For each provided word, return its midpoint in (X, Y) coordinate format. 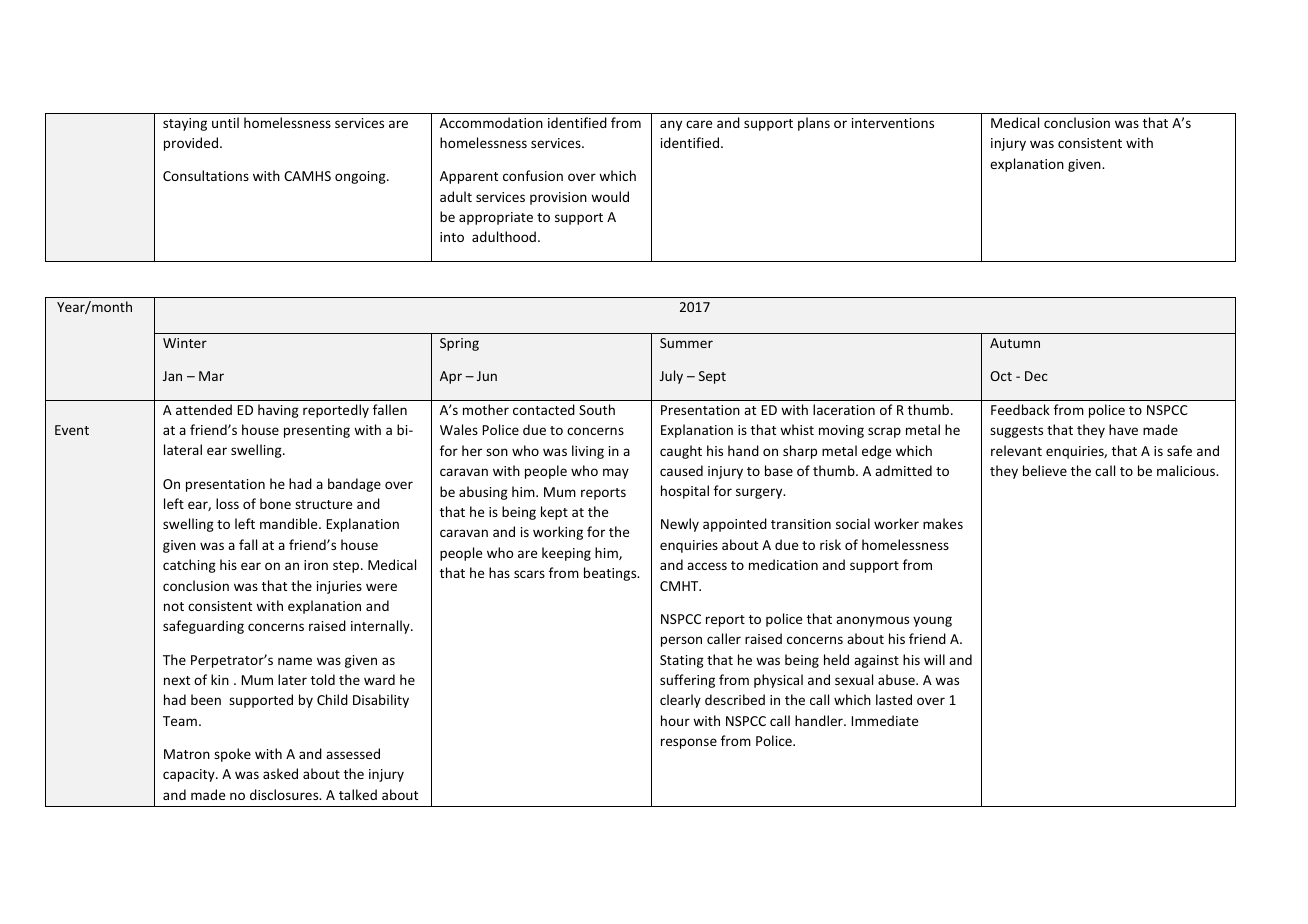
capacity (190, 775)
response (689, 743)
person (681, 641)
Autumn (1015, 343)
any (671, 125)
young (932, 621)
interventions (893, 123)
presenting (317, 431)
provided (191, 144)
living (588, 452)
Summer (686, 343)
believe (1045, 470)
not (174, 606)
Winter (185, 343)
